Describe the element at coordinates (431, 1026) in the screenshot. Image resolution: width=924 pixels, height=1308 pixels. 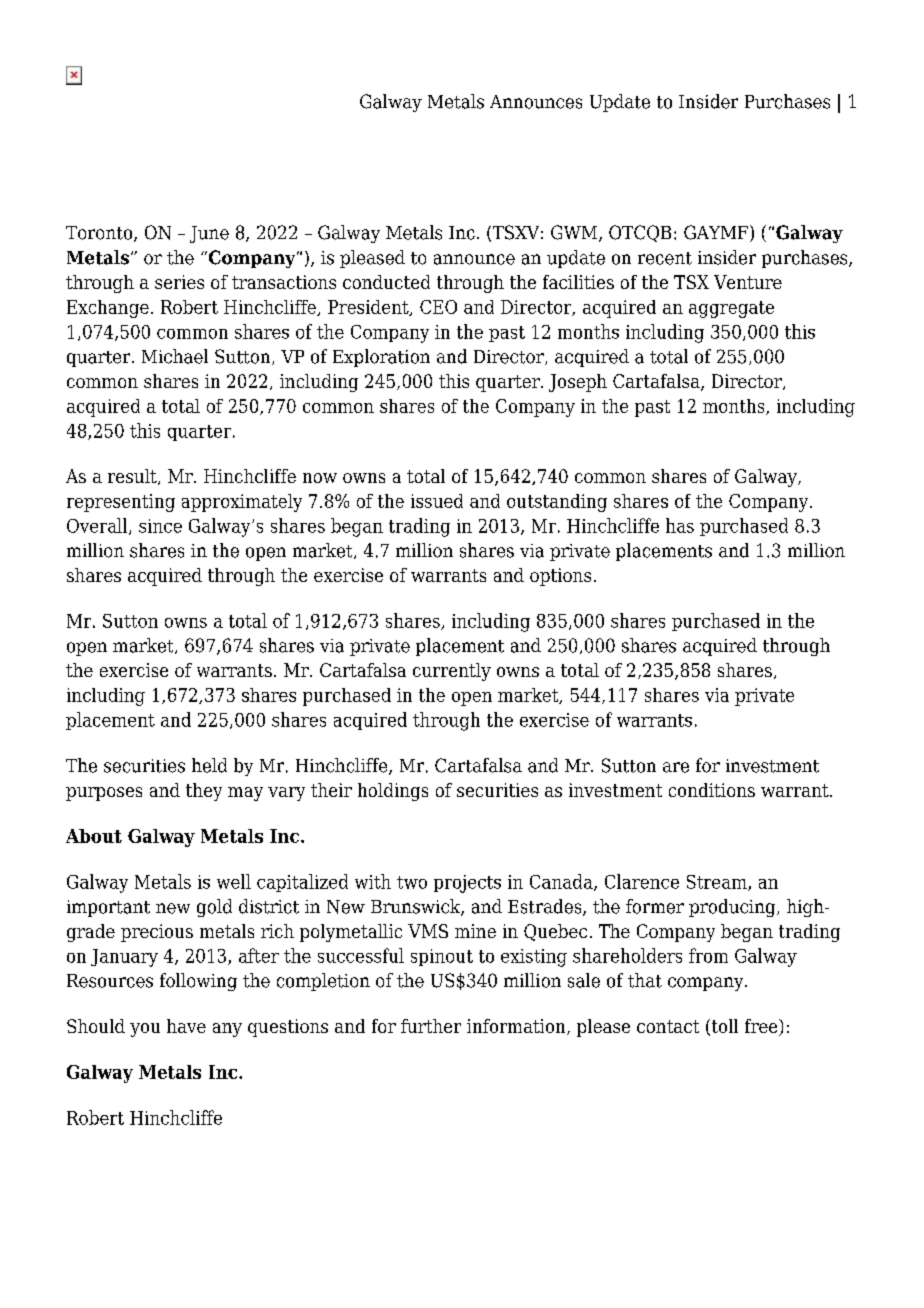
I see `further` at that location.
